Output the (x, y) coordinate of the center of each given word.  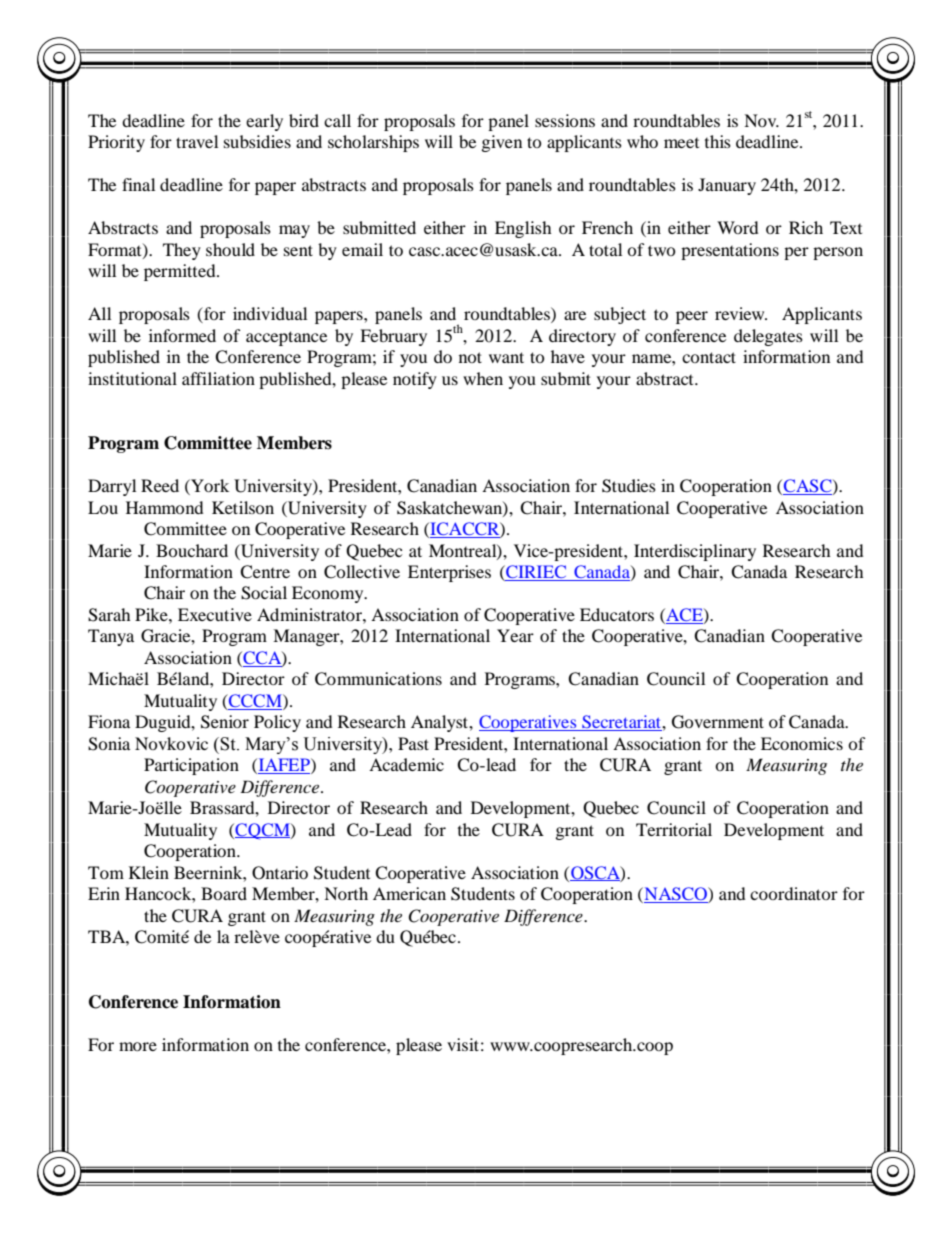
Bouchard (192, 550)
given (502, 143)
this (718, 141)
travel (197, 141)
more (138, 1046)
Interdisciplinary (695, 552)
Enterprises (449, 573)
